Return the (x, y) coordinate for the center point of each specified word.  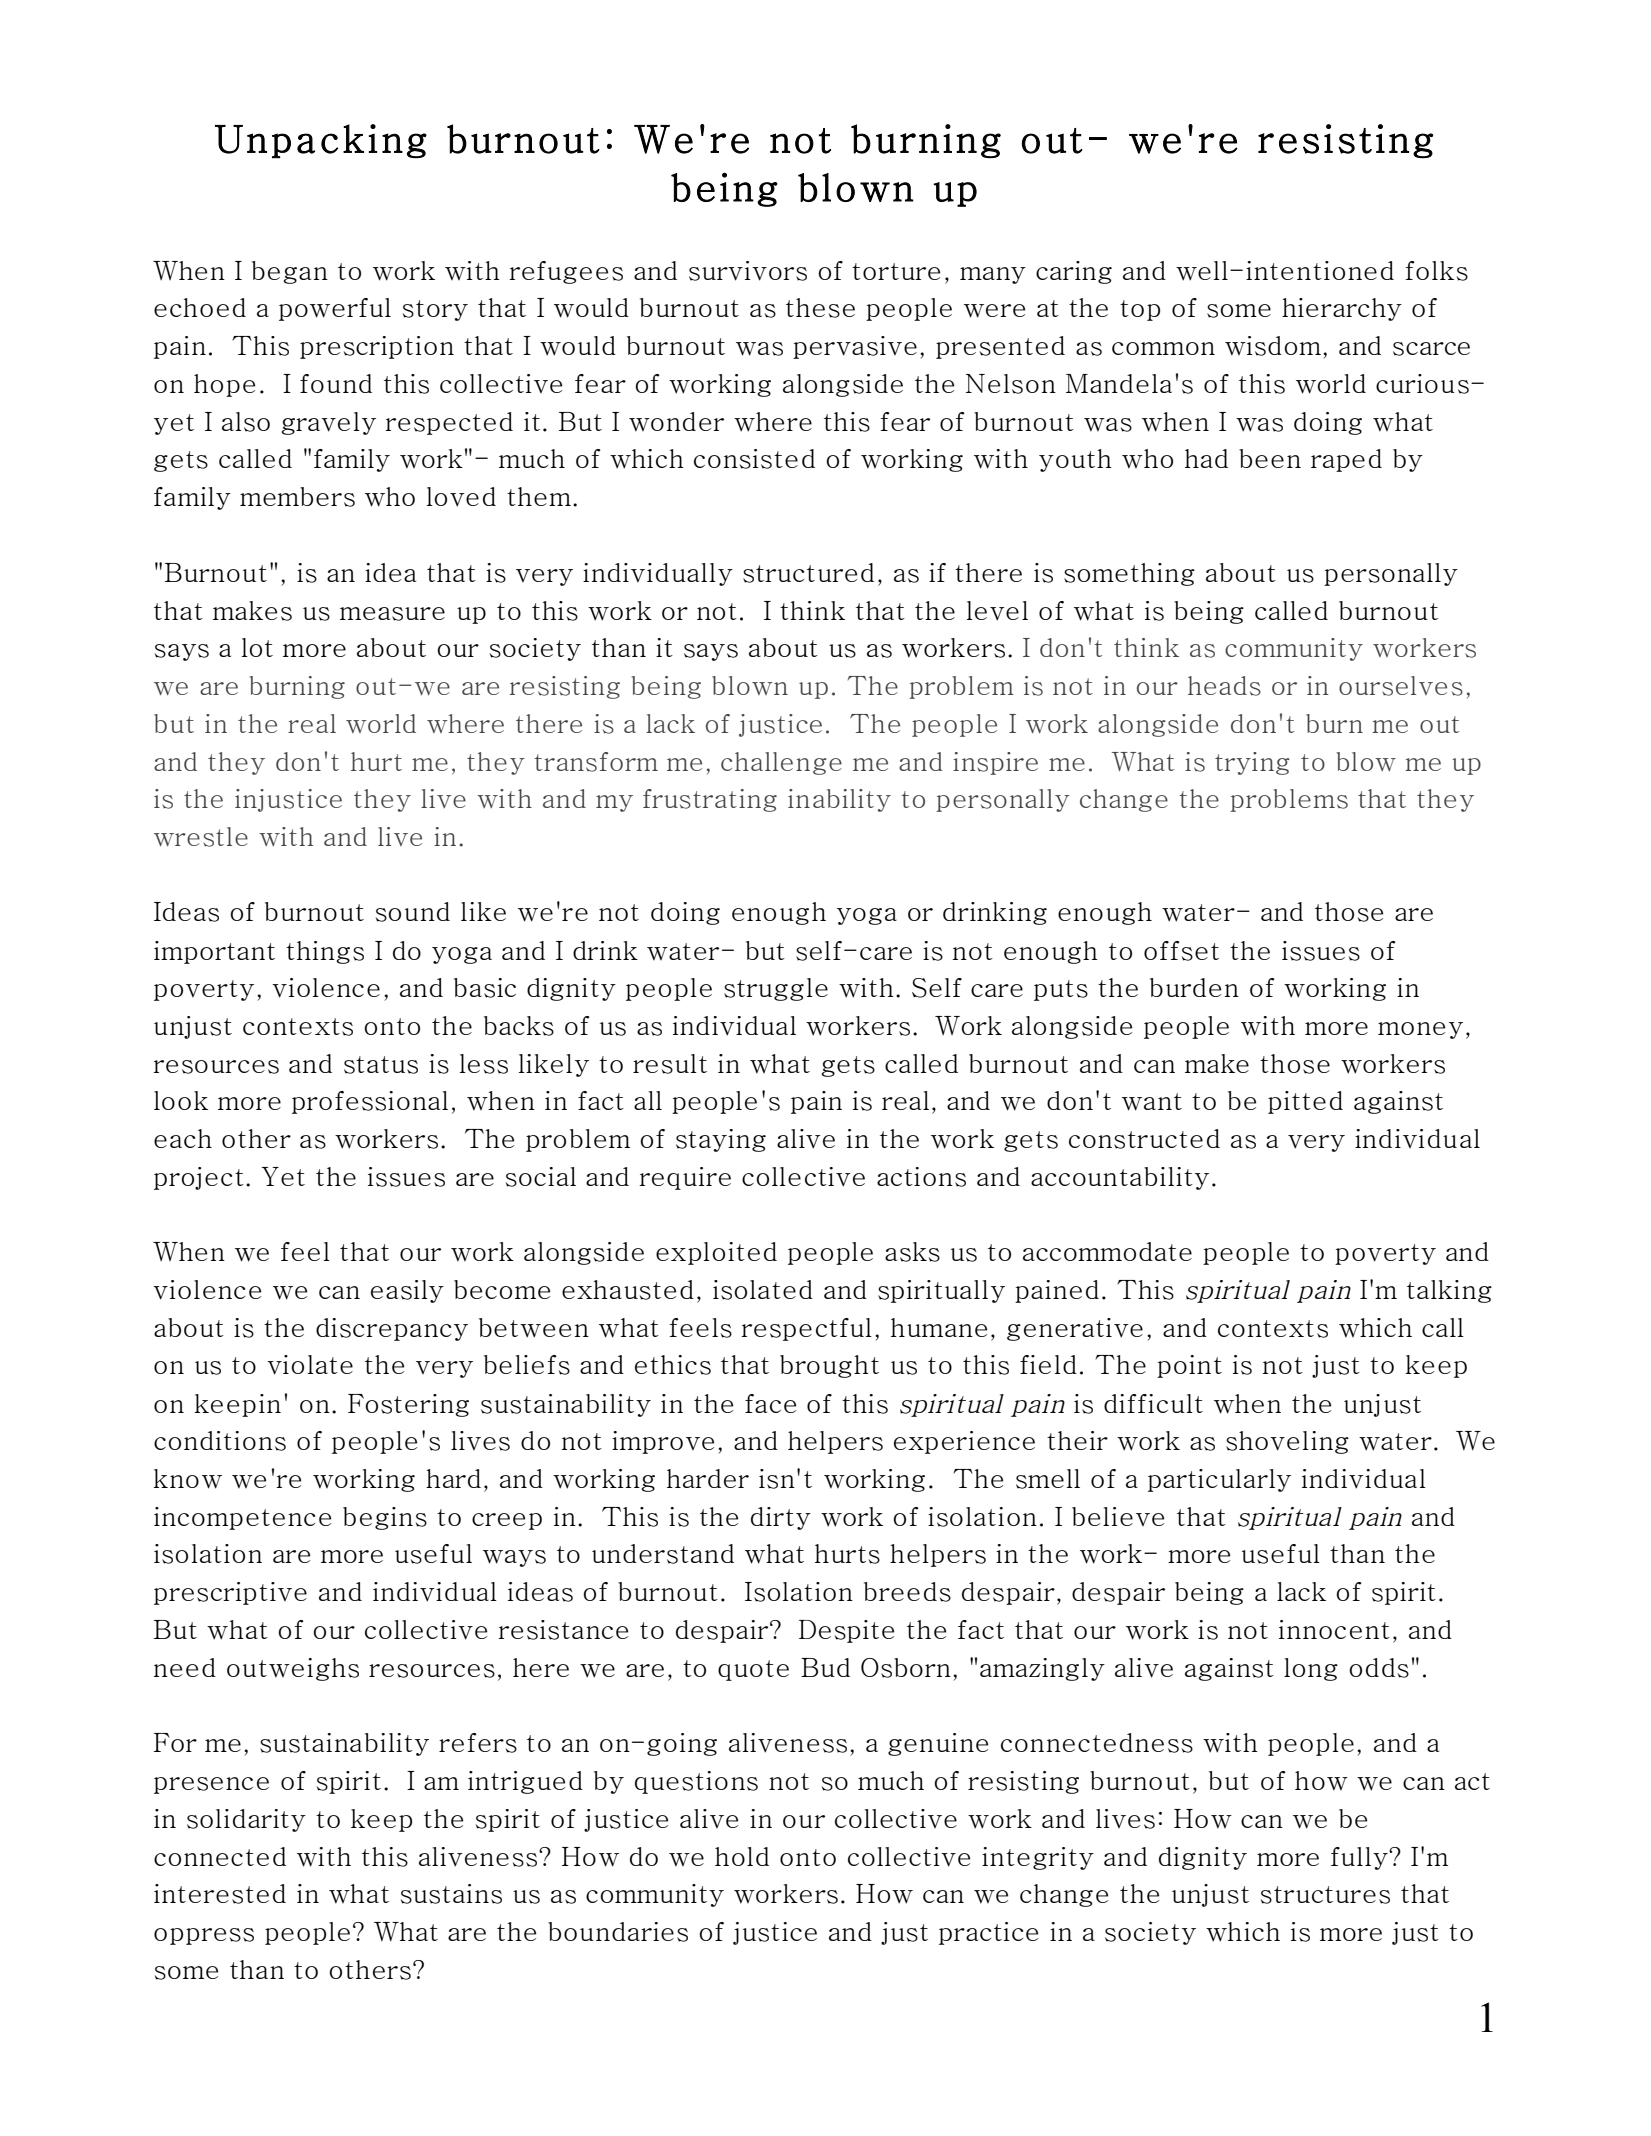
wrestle (201, 837)
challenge (781, 763)
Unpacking (321, 141)
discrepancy (392, 1329)
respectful (806, 1329)
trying (1252, 763)
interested (220, 1894)
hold (742, 1856)
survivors (748, 271)
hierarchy (1342, 309)
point (1189, 1366)
